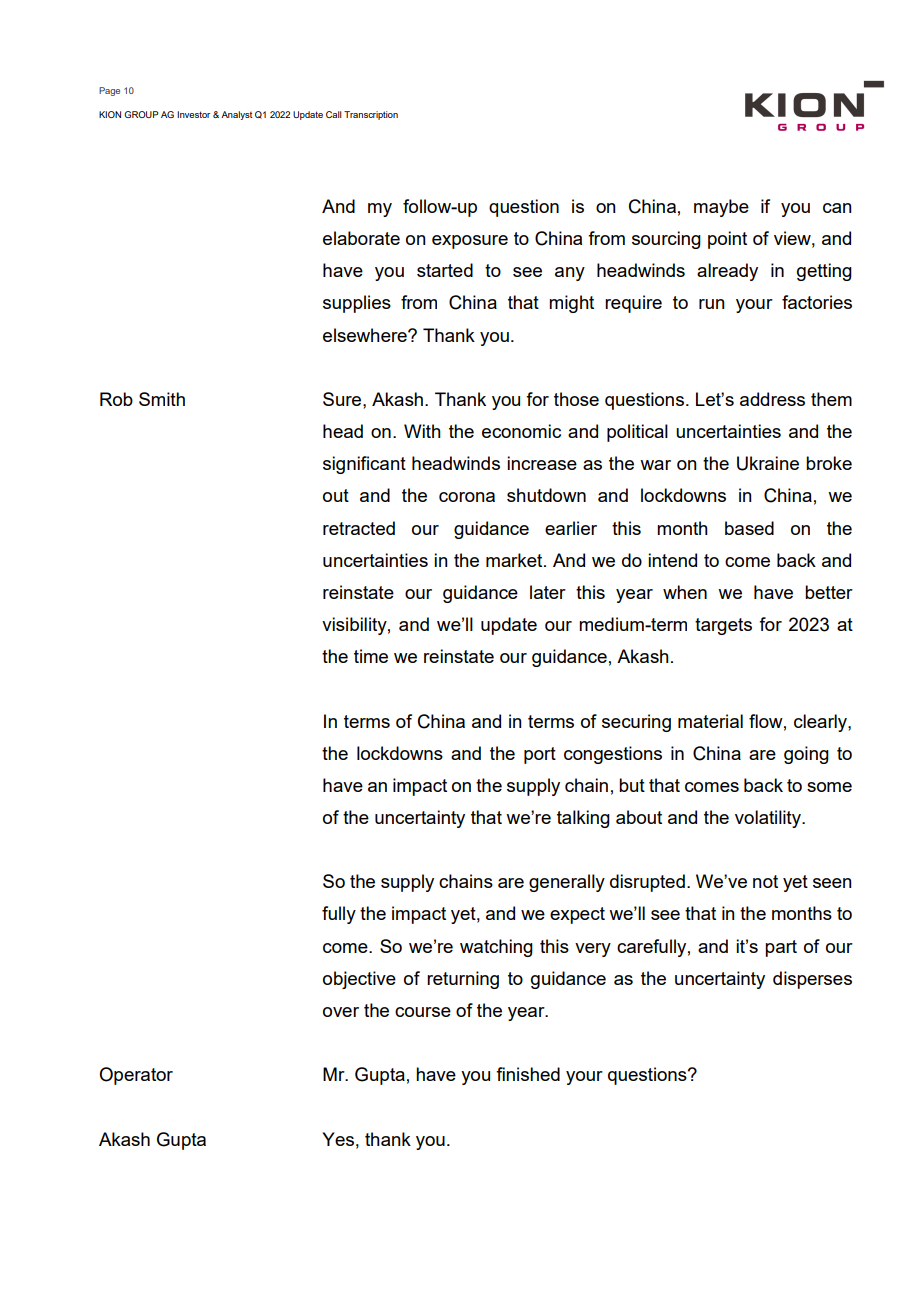  Describe the element at coordinates (136, 1076) in the page. I see `Operator` at that location.
